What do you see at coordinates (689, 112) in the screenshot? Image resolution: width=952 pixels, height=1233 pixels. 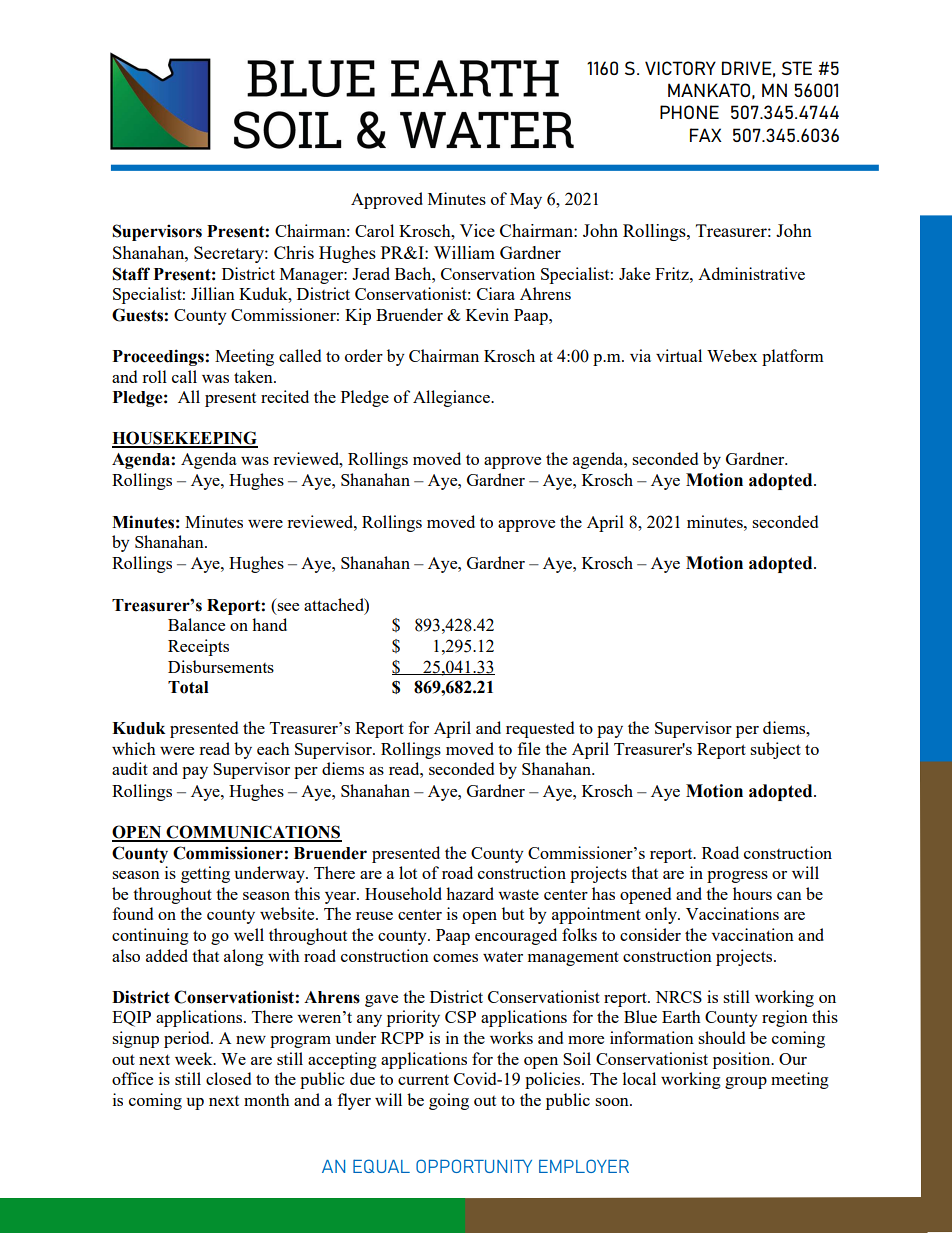 I see `PHONE` at bounding box center [689, 112].
